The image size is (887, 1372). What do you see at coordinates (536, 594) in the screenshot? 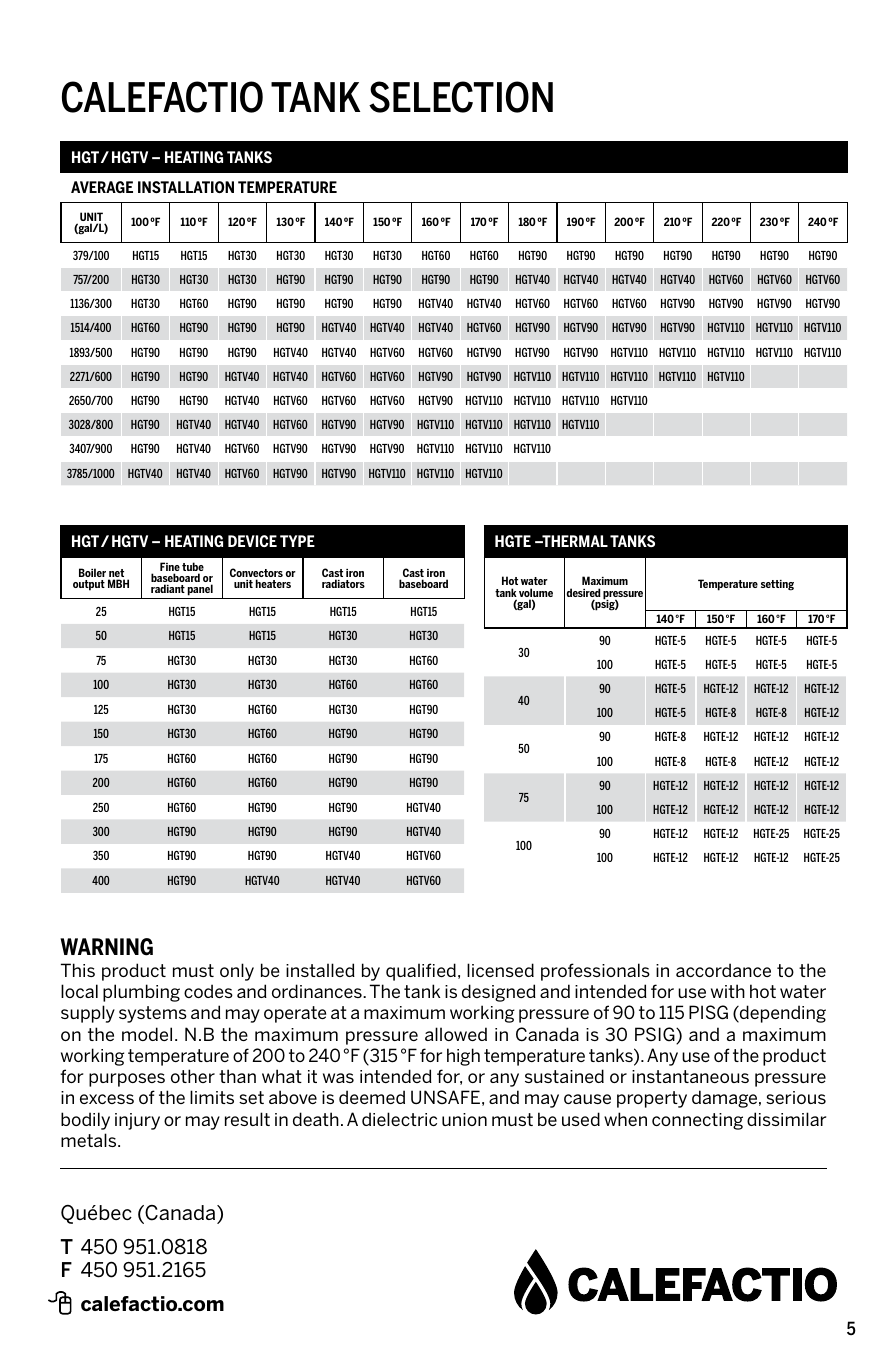
I see `volume` at bounding box center [536, 594].
